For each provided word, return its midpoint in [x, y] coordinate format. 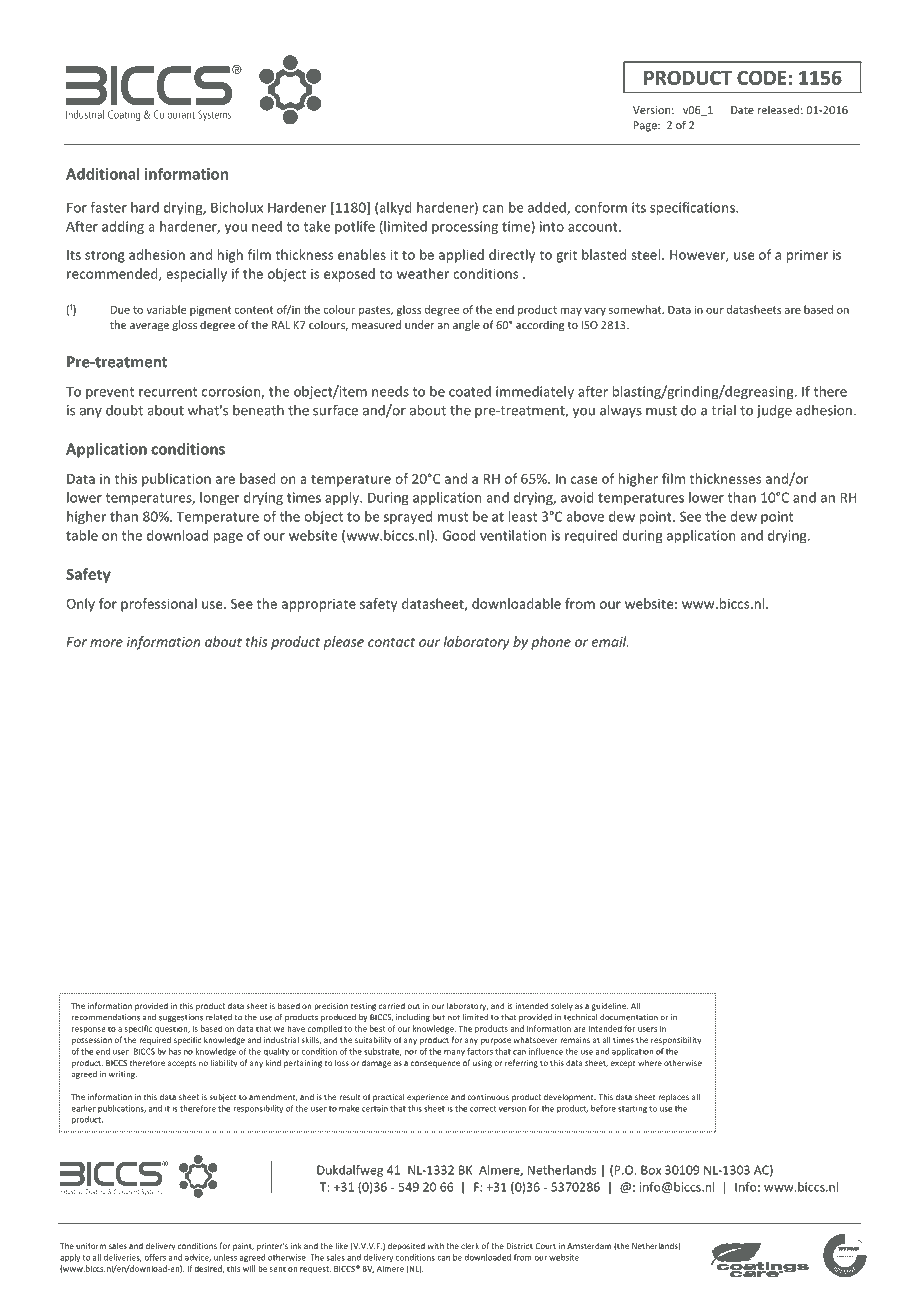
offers [155, 1257]
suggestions [181, 1018]
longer [220, 499]
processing [465, 228]
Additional [102, 174]
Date [742, 110]
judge [774, 411]
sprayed [408, 517]
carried [392, 1006]
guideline [609, 1006]
